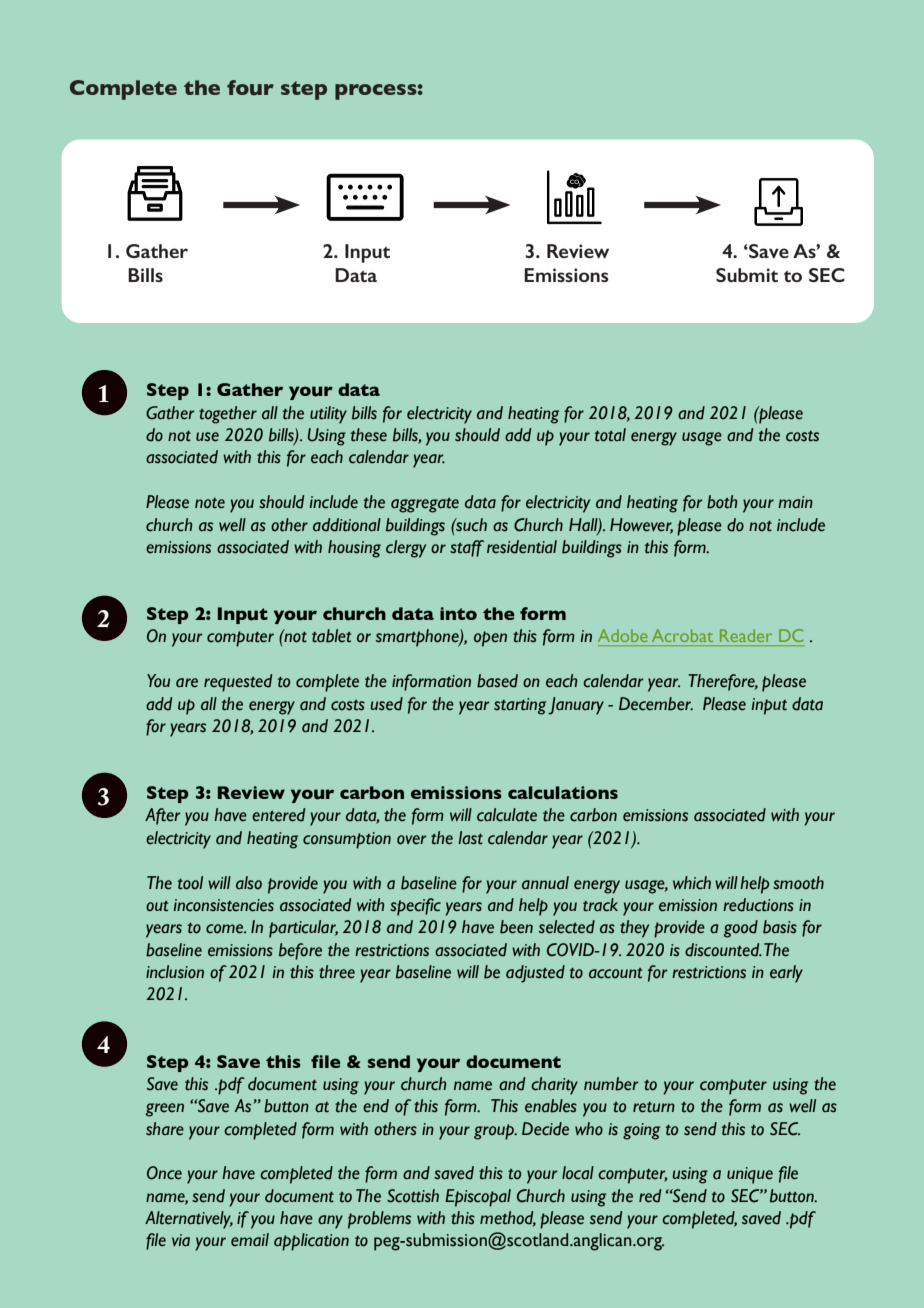 This screenshot has width=924, height=1308. I want to click on Submit, so click(747, 275).
